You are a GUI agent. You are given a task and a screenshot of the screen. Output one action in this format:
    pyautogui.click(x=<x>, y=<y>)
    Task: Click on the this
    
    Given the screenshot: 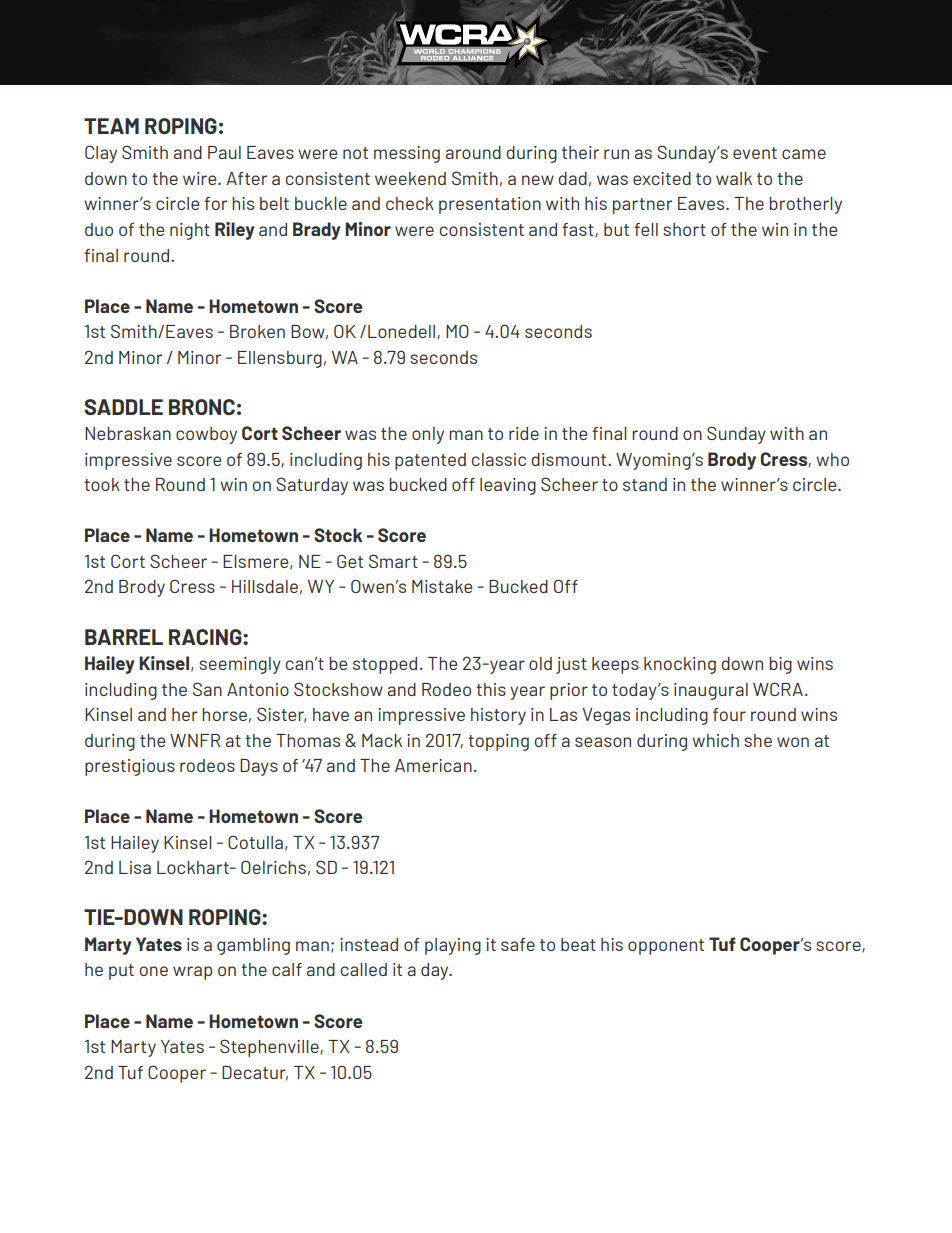 What is the action you would take?
    pyautogui.click(x=491, y=689)
